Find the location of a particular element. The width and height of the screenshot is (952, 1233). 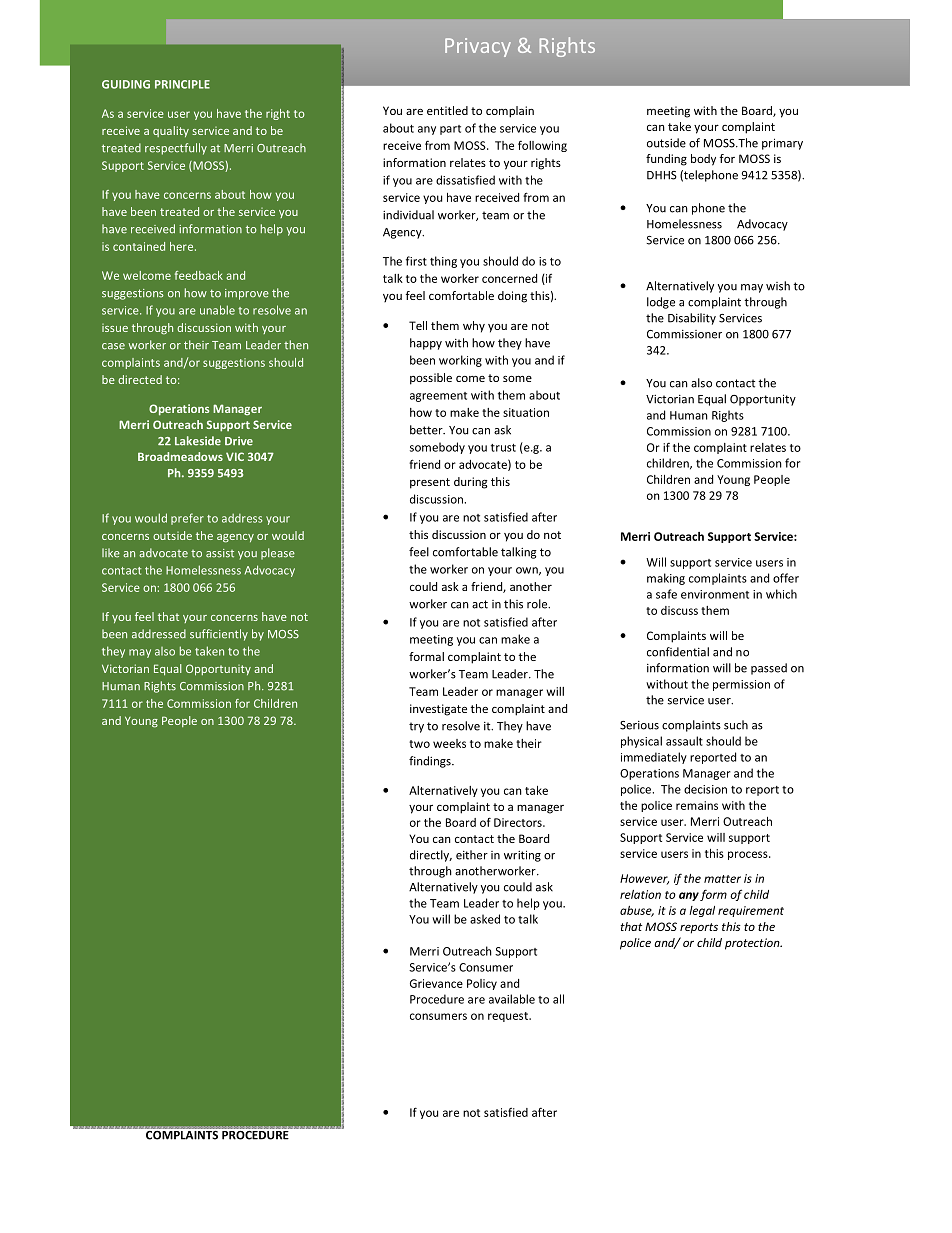

PRINCIPLE is located at coordinates (182, 84).
